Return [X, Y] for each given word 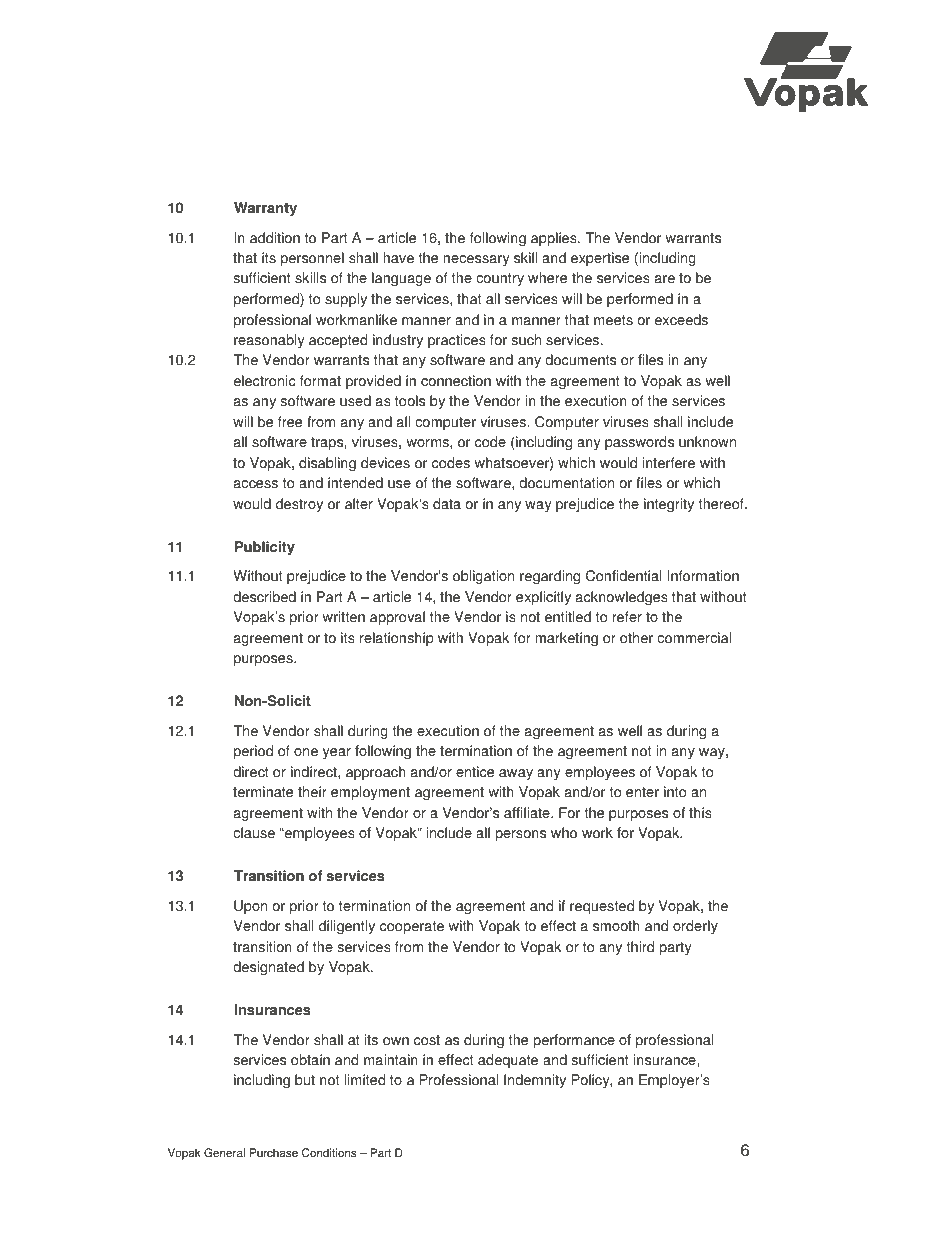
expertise [600, 259]
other [636, 638]
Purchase [274, 1153]
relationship [397, 639]
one [306, 752]
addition [275, 238]
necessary [476, 260]
